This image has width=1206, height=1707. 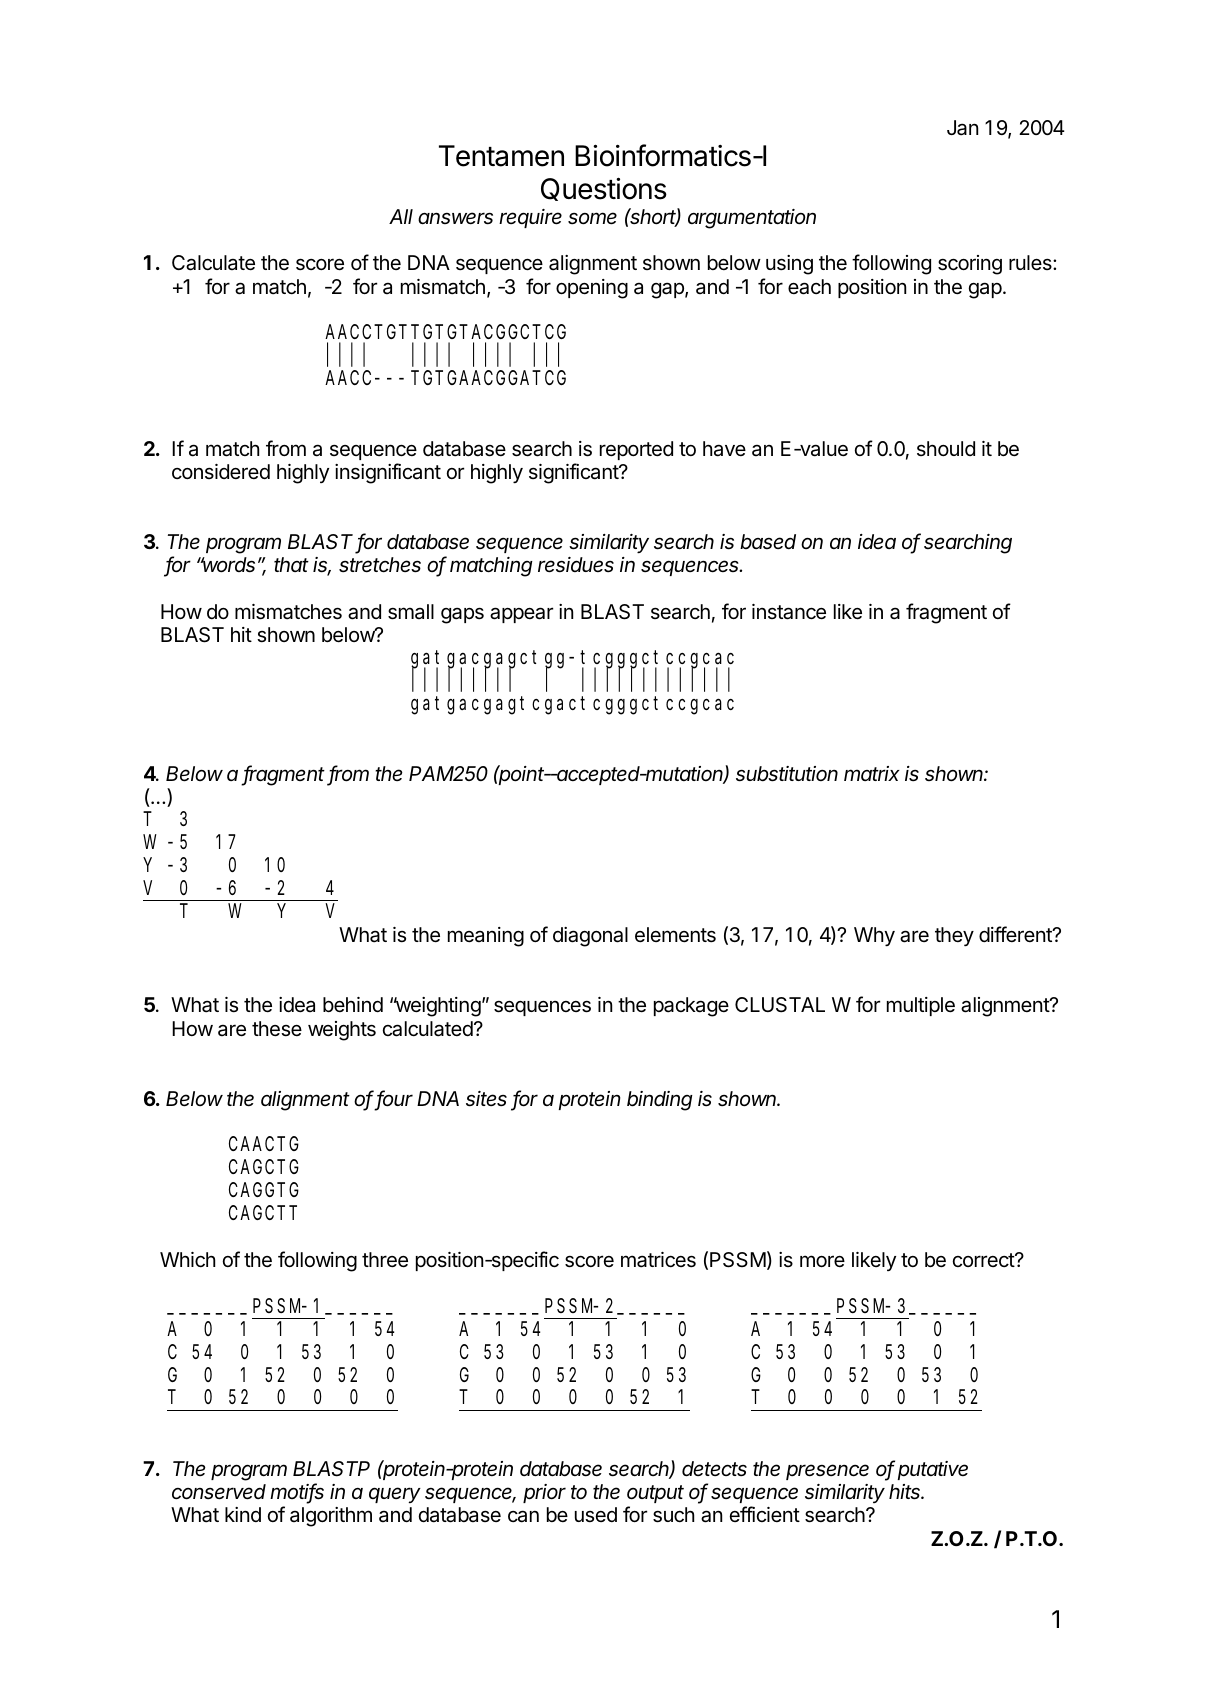 I want to click on considered, so click(x=221, y=471).
